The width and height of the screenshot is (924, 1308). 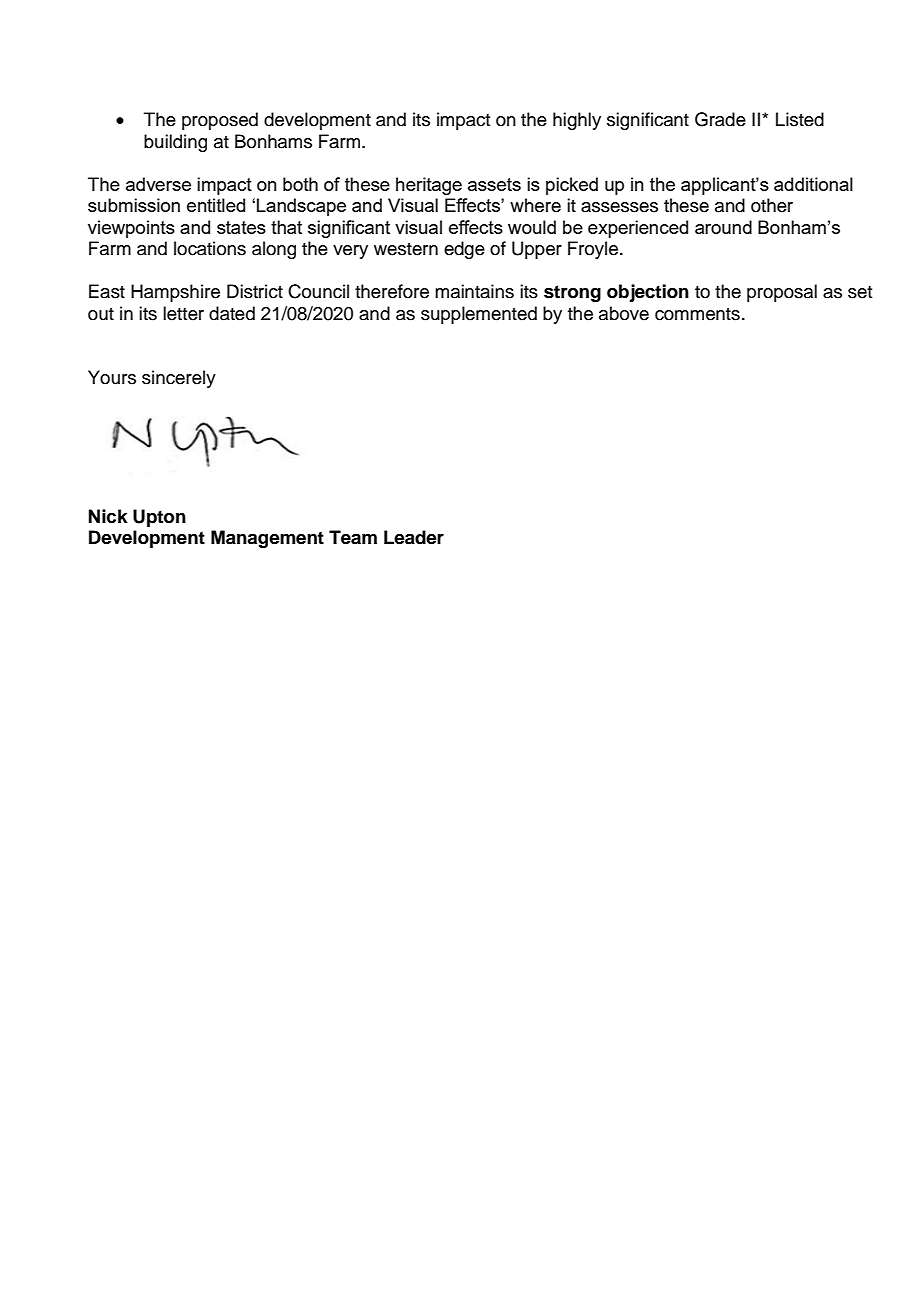 I want to click on Team, so click(x=353, y=537).
